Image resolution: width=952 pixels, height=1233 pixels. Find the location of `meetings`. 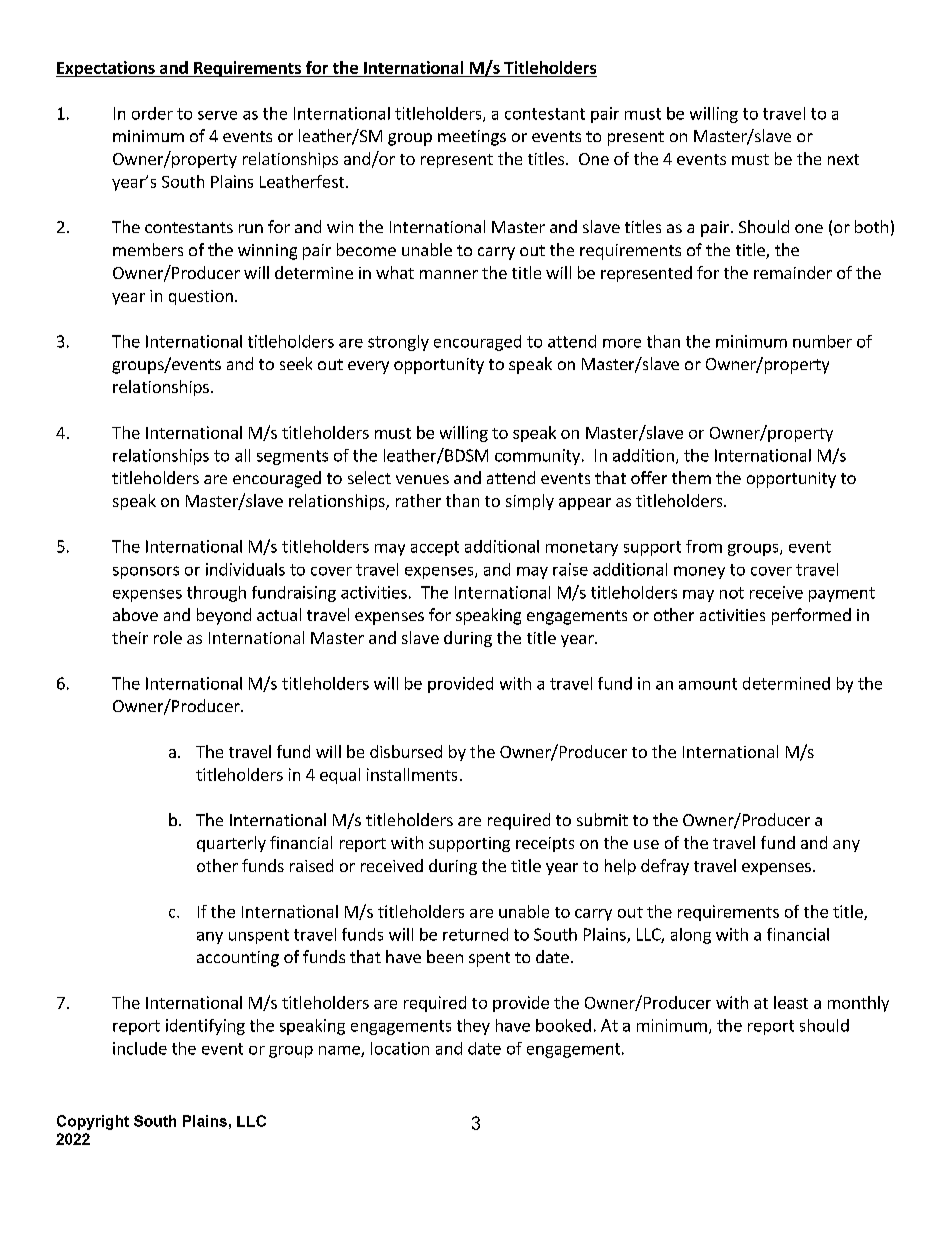

meetings is located at coordinates (472, 138).
